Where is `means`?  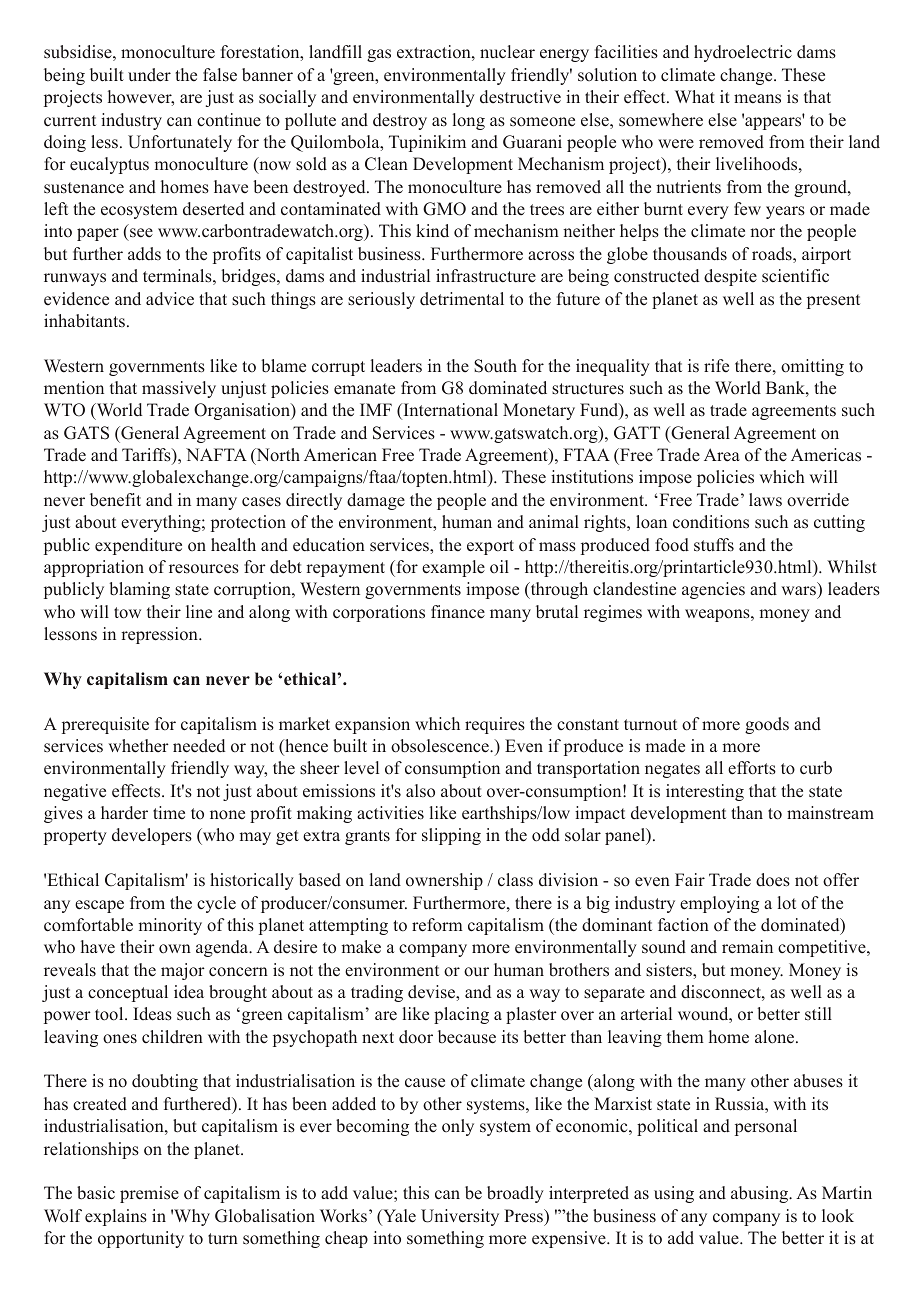
means is located at coordinates (757, 99).
